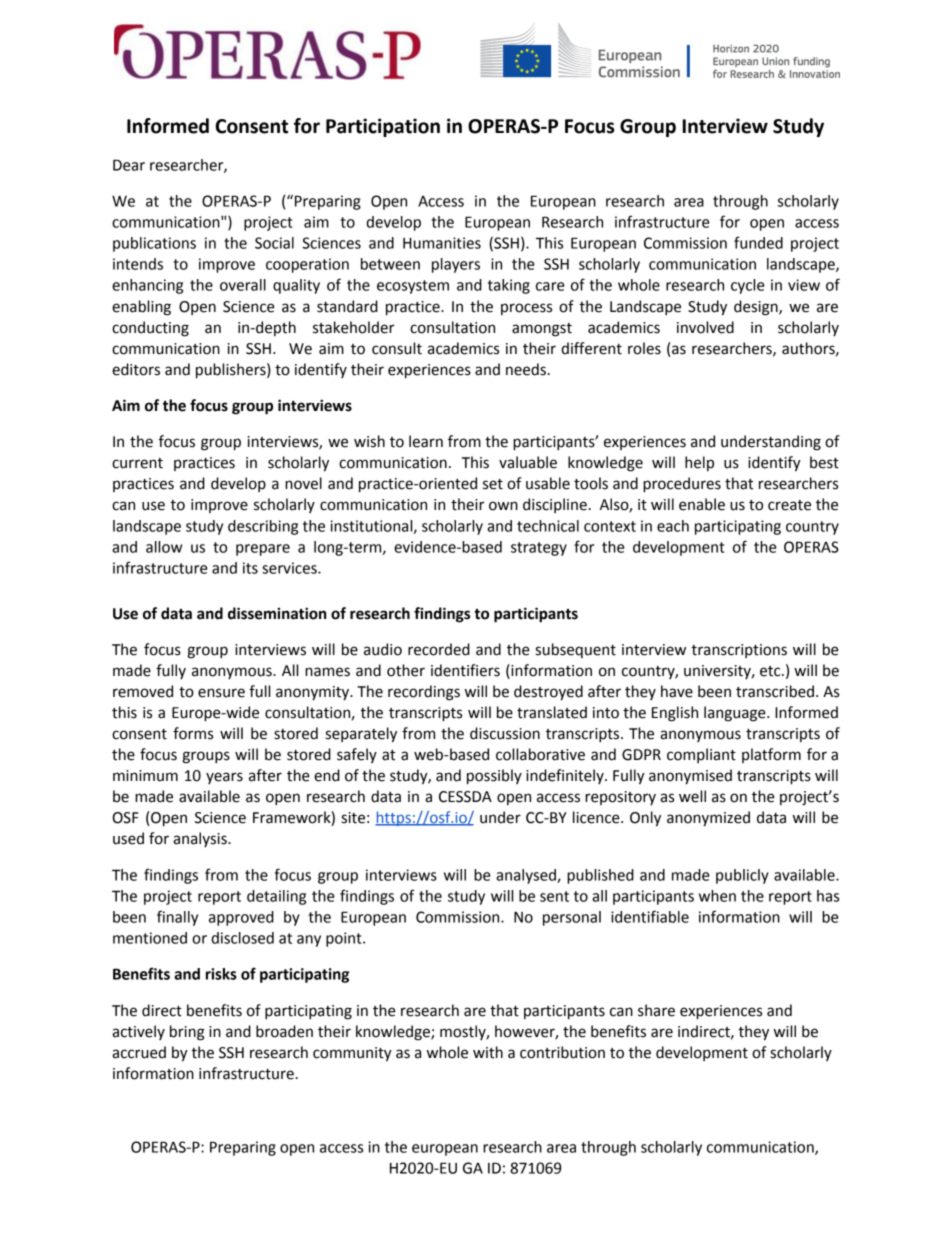 The width and height of the page is (952, 1233). What do you see at coordinates (136, 369) in the page?
I see `editors` at bounding box center [136, 369].
